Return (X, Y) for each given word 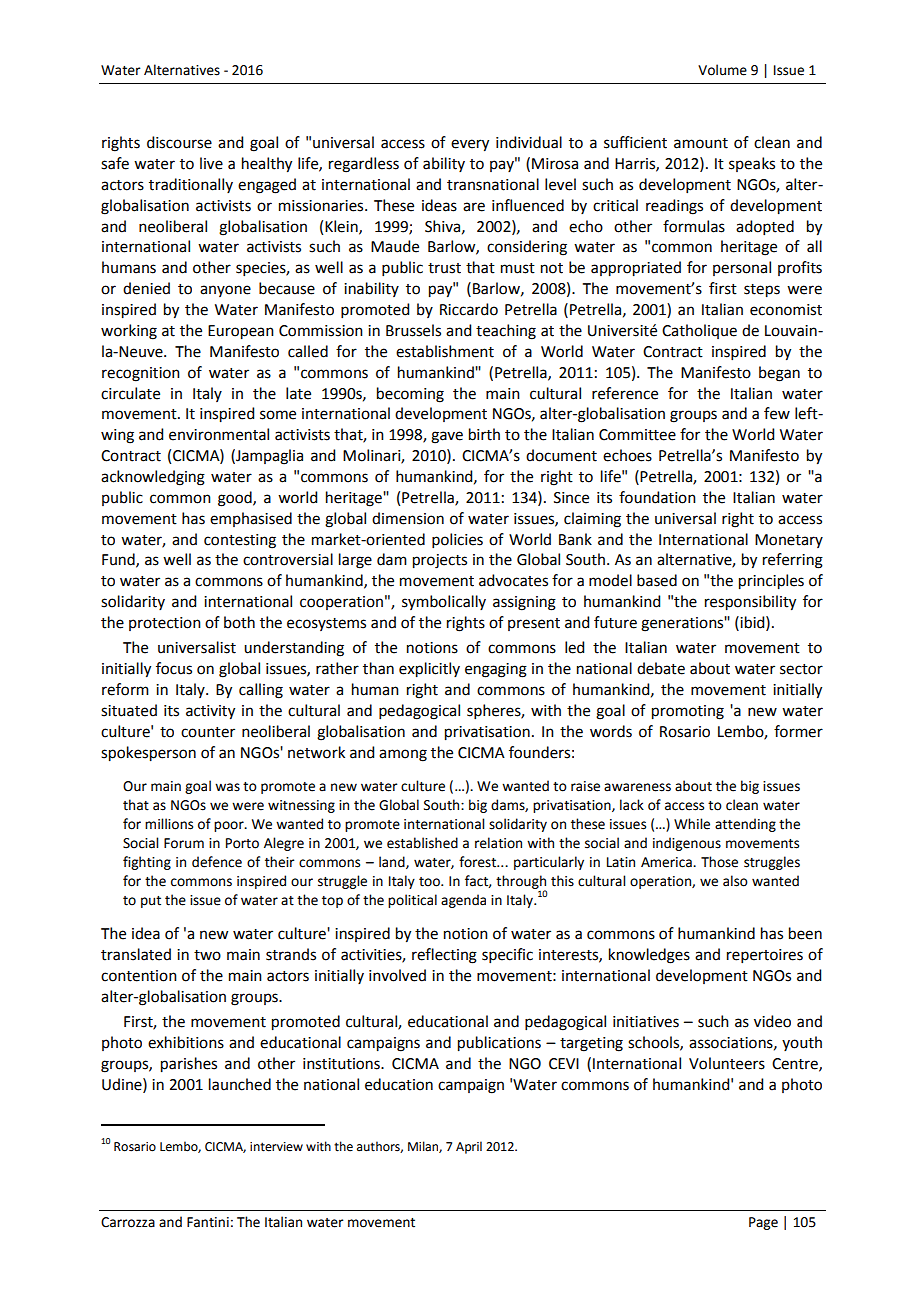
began (779, 374)
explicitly (429, 670)
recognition (141, 374)
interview (276, 1147)
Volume (722, 70)
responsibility (750, 603)
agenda (463, 901)
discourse (179, 142)
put (151, 902)
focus (174, 668)
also (735, 881)
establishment (445, 351)
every (470, 145)
